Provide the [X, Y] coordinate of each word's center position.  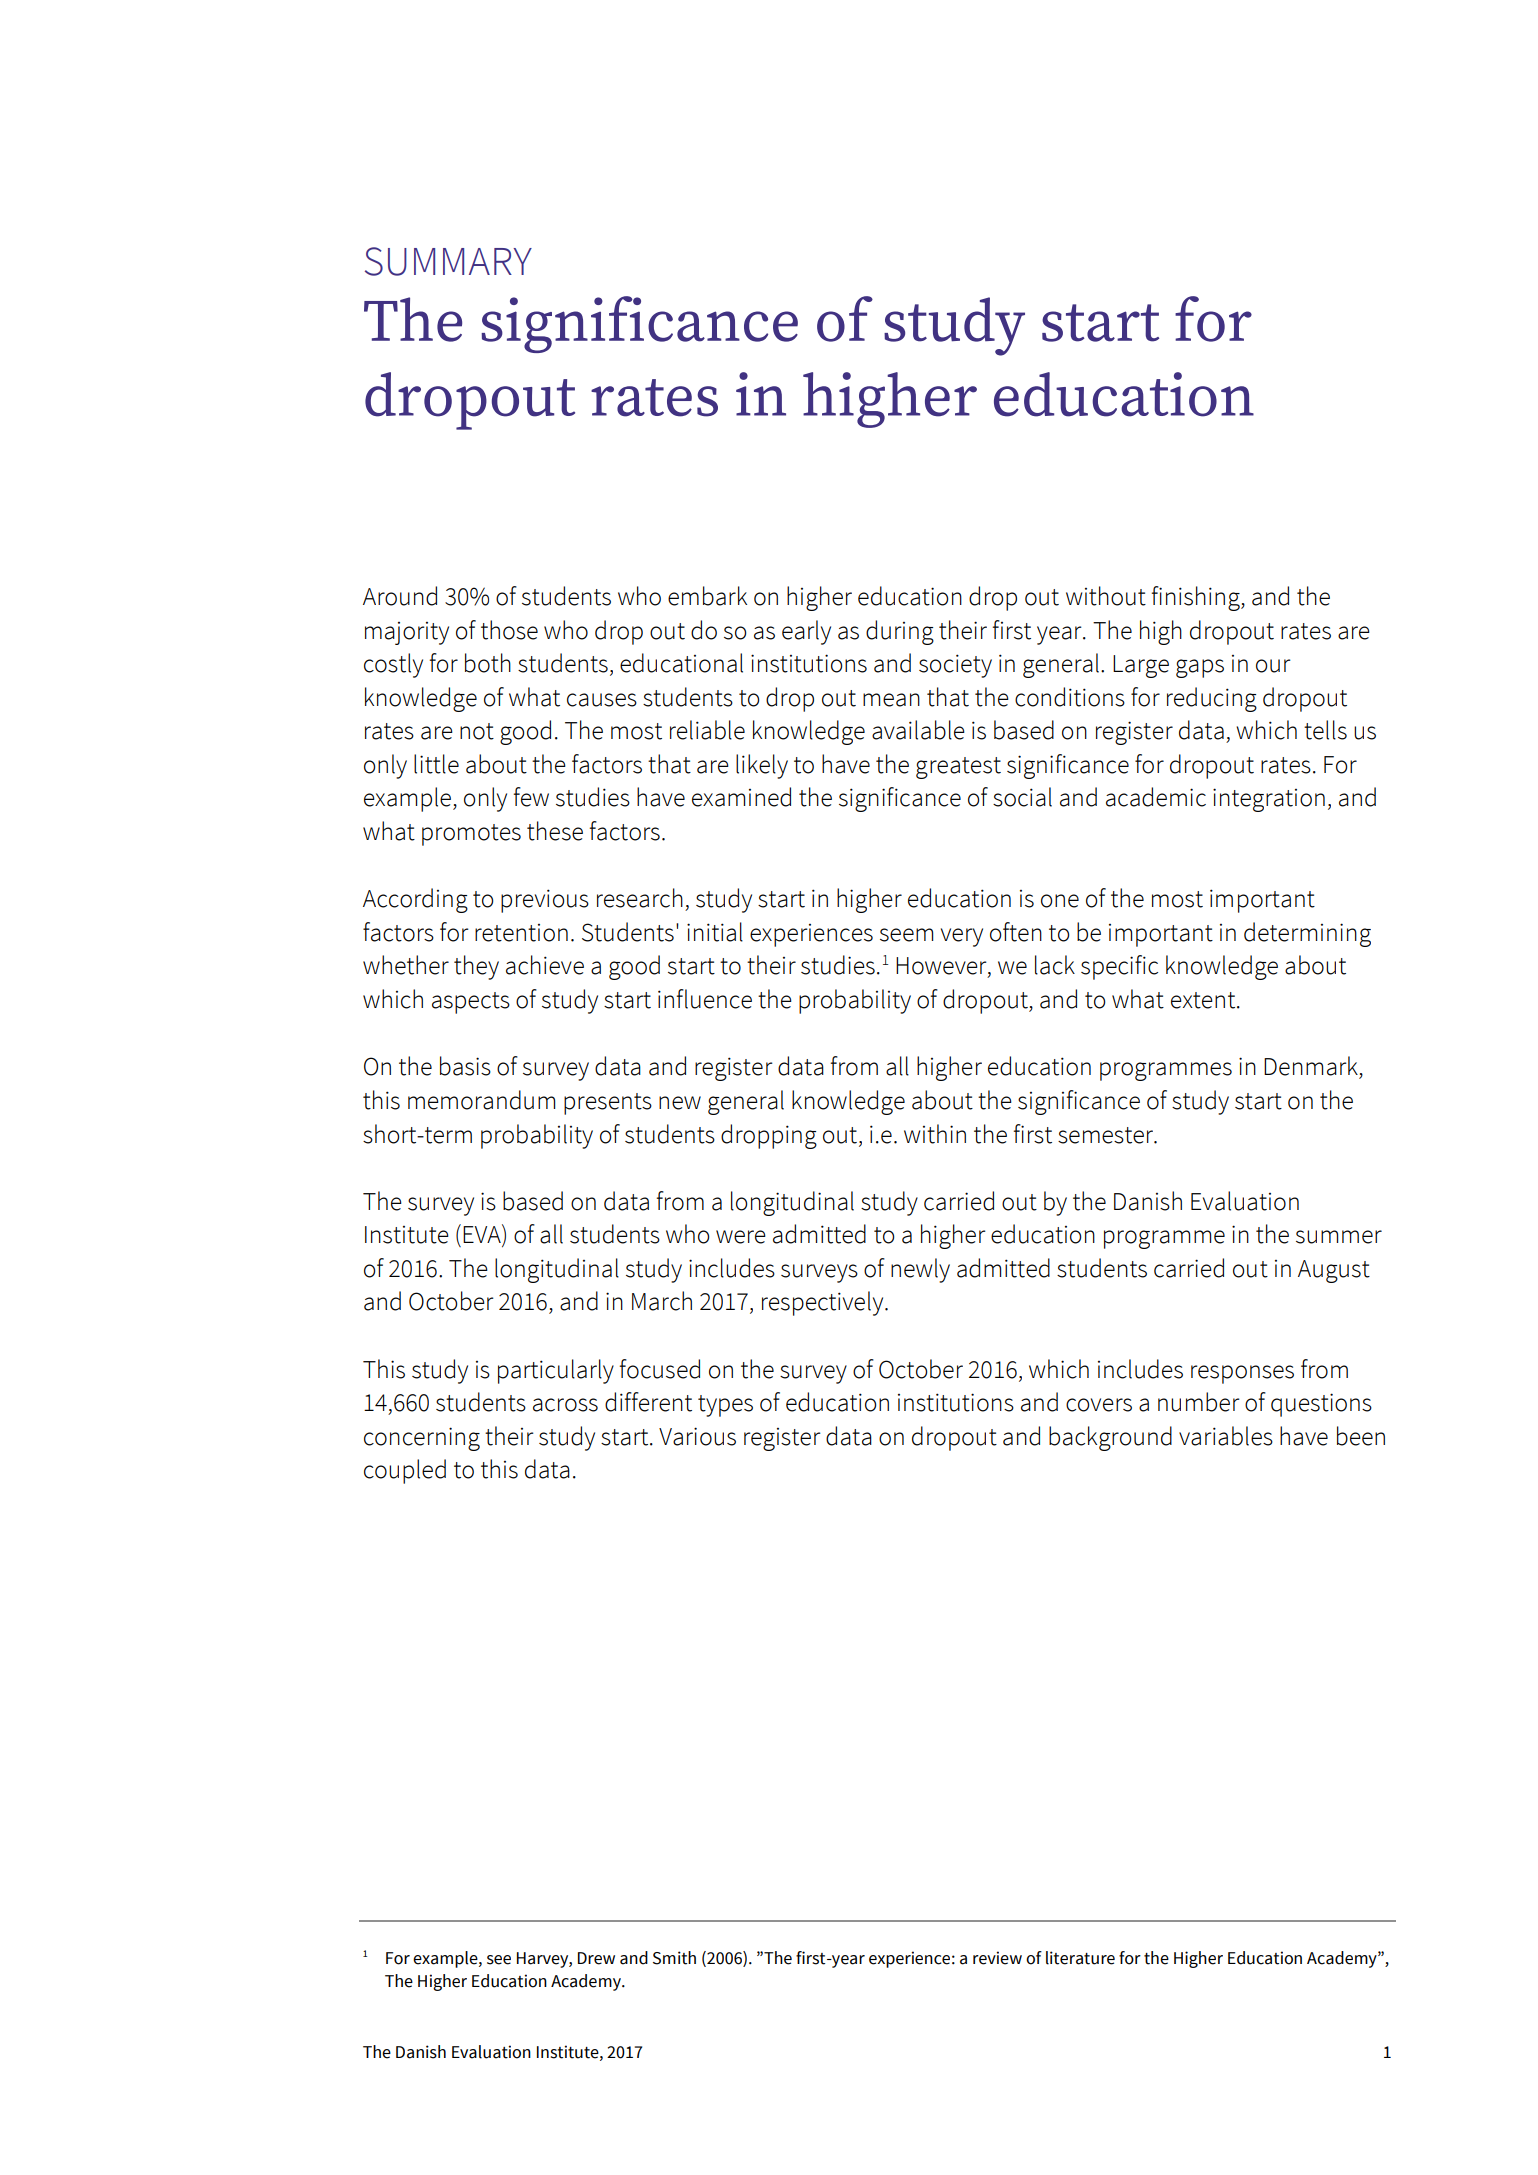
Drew [596, 1958]
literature [1080, 1958]
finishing [1196, 598]
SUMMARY [448, 261]
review [997, 1958]
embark [707, 596]
